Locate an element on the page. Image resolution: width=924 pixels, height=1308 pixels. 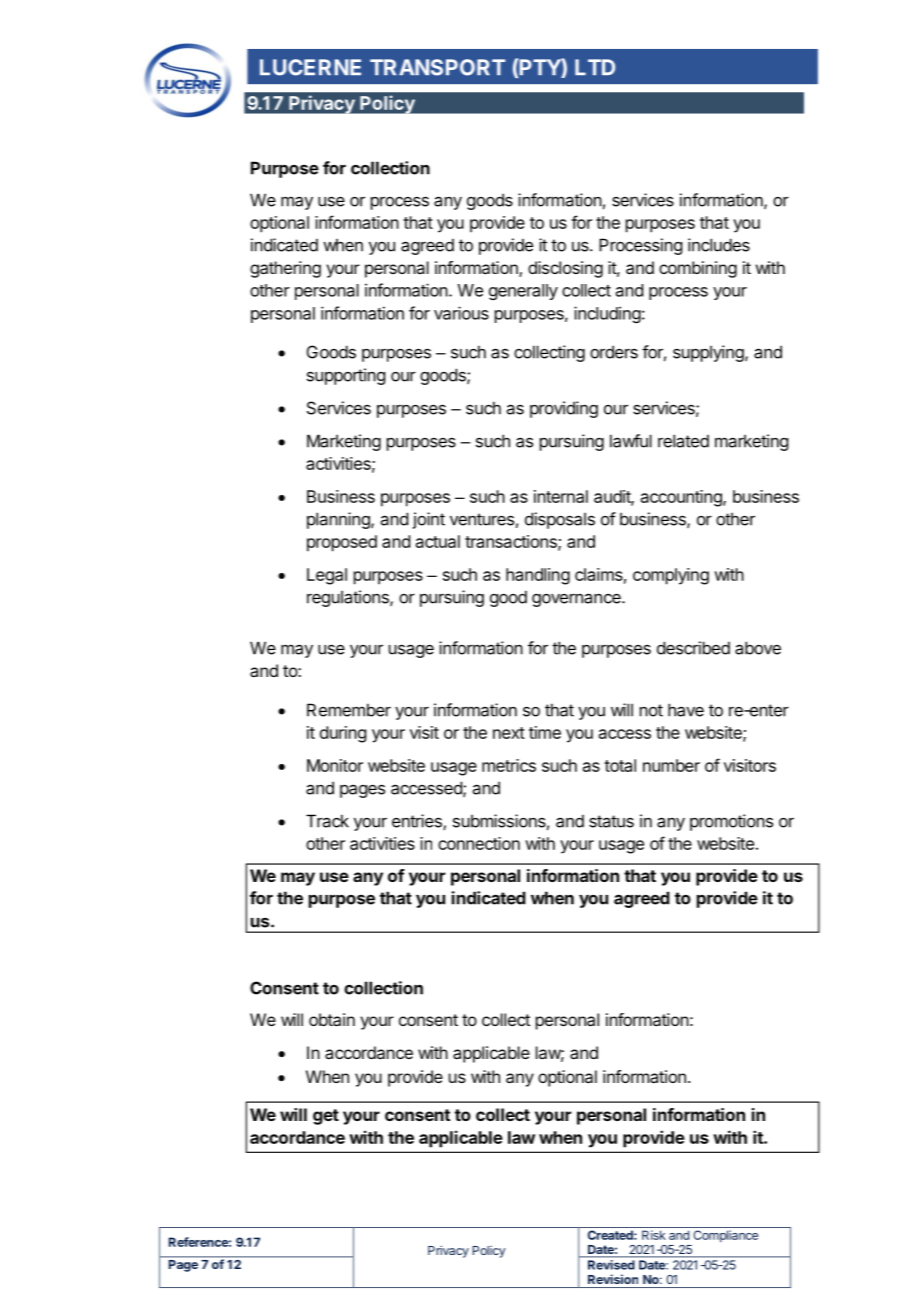
includes is located at coordinates (719, 245).
